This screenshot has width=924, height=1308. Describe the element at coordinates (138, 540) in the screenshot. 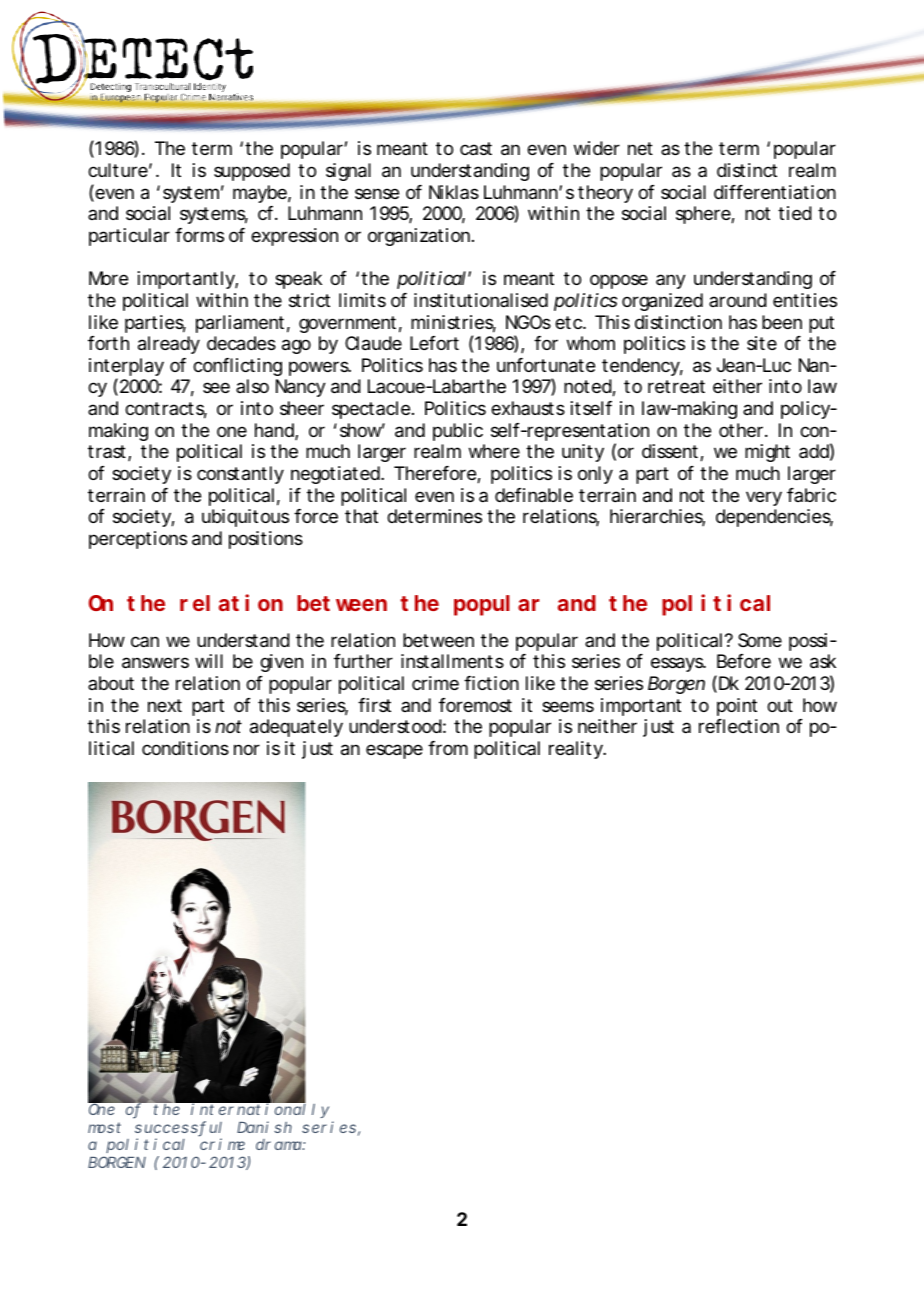

I see `perceptions` at that location.
